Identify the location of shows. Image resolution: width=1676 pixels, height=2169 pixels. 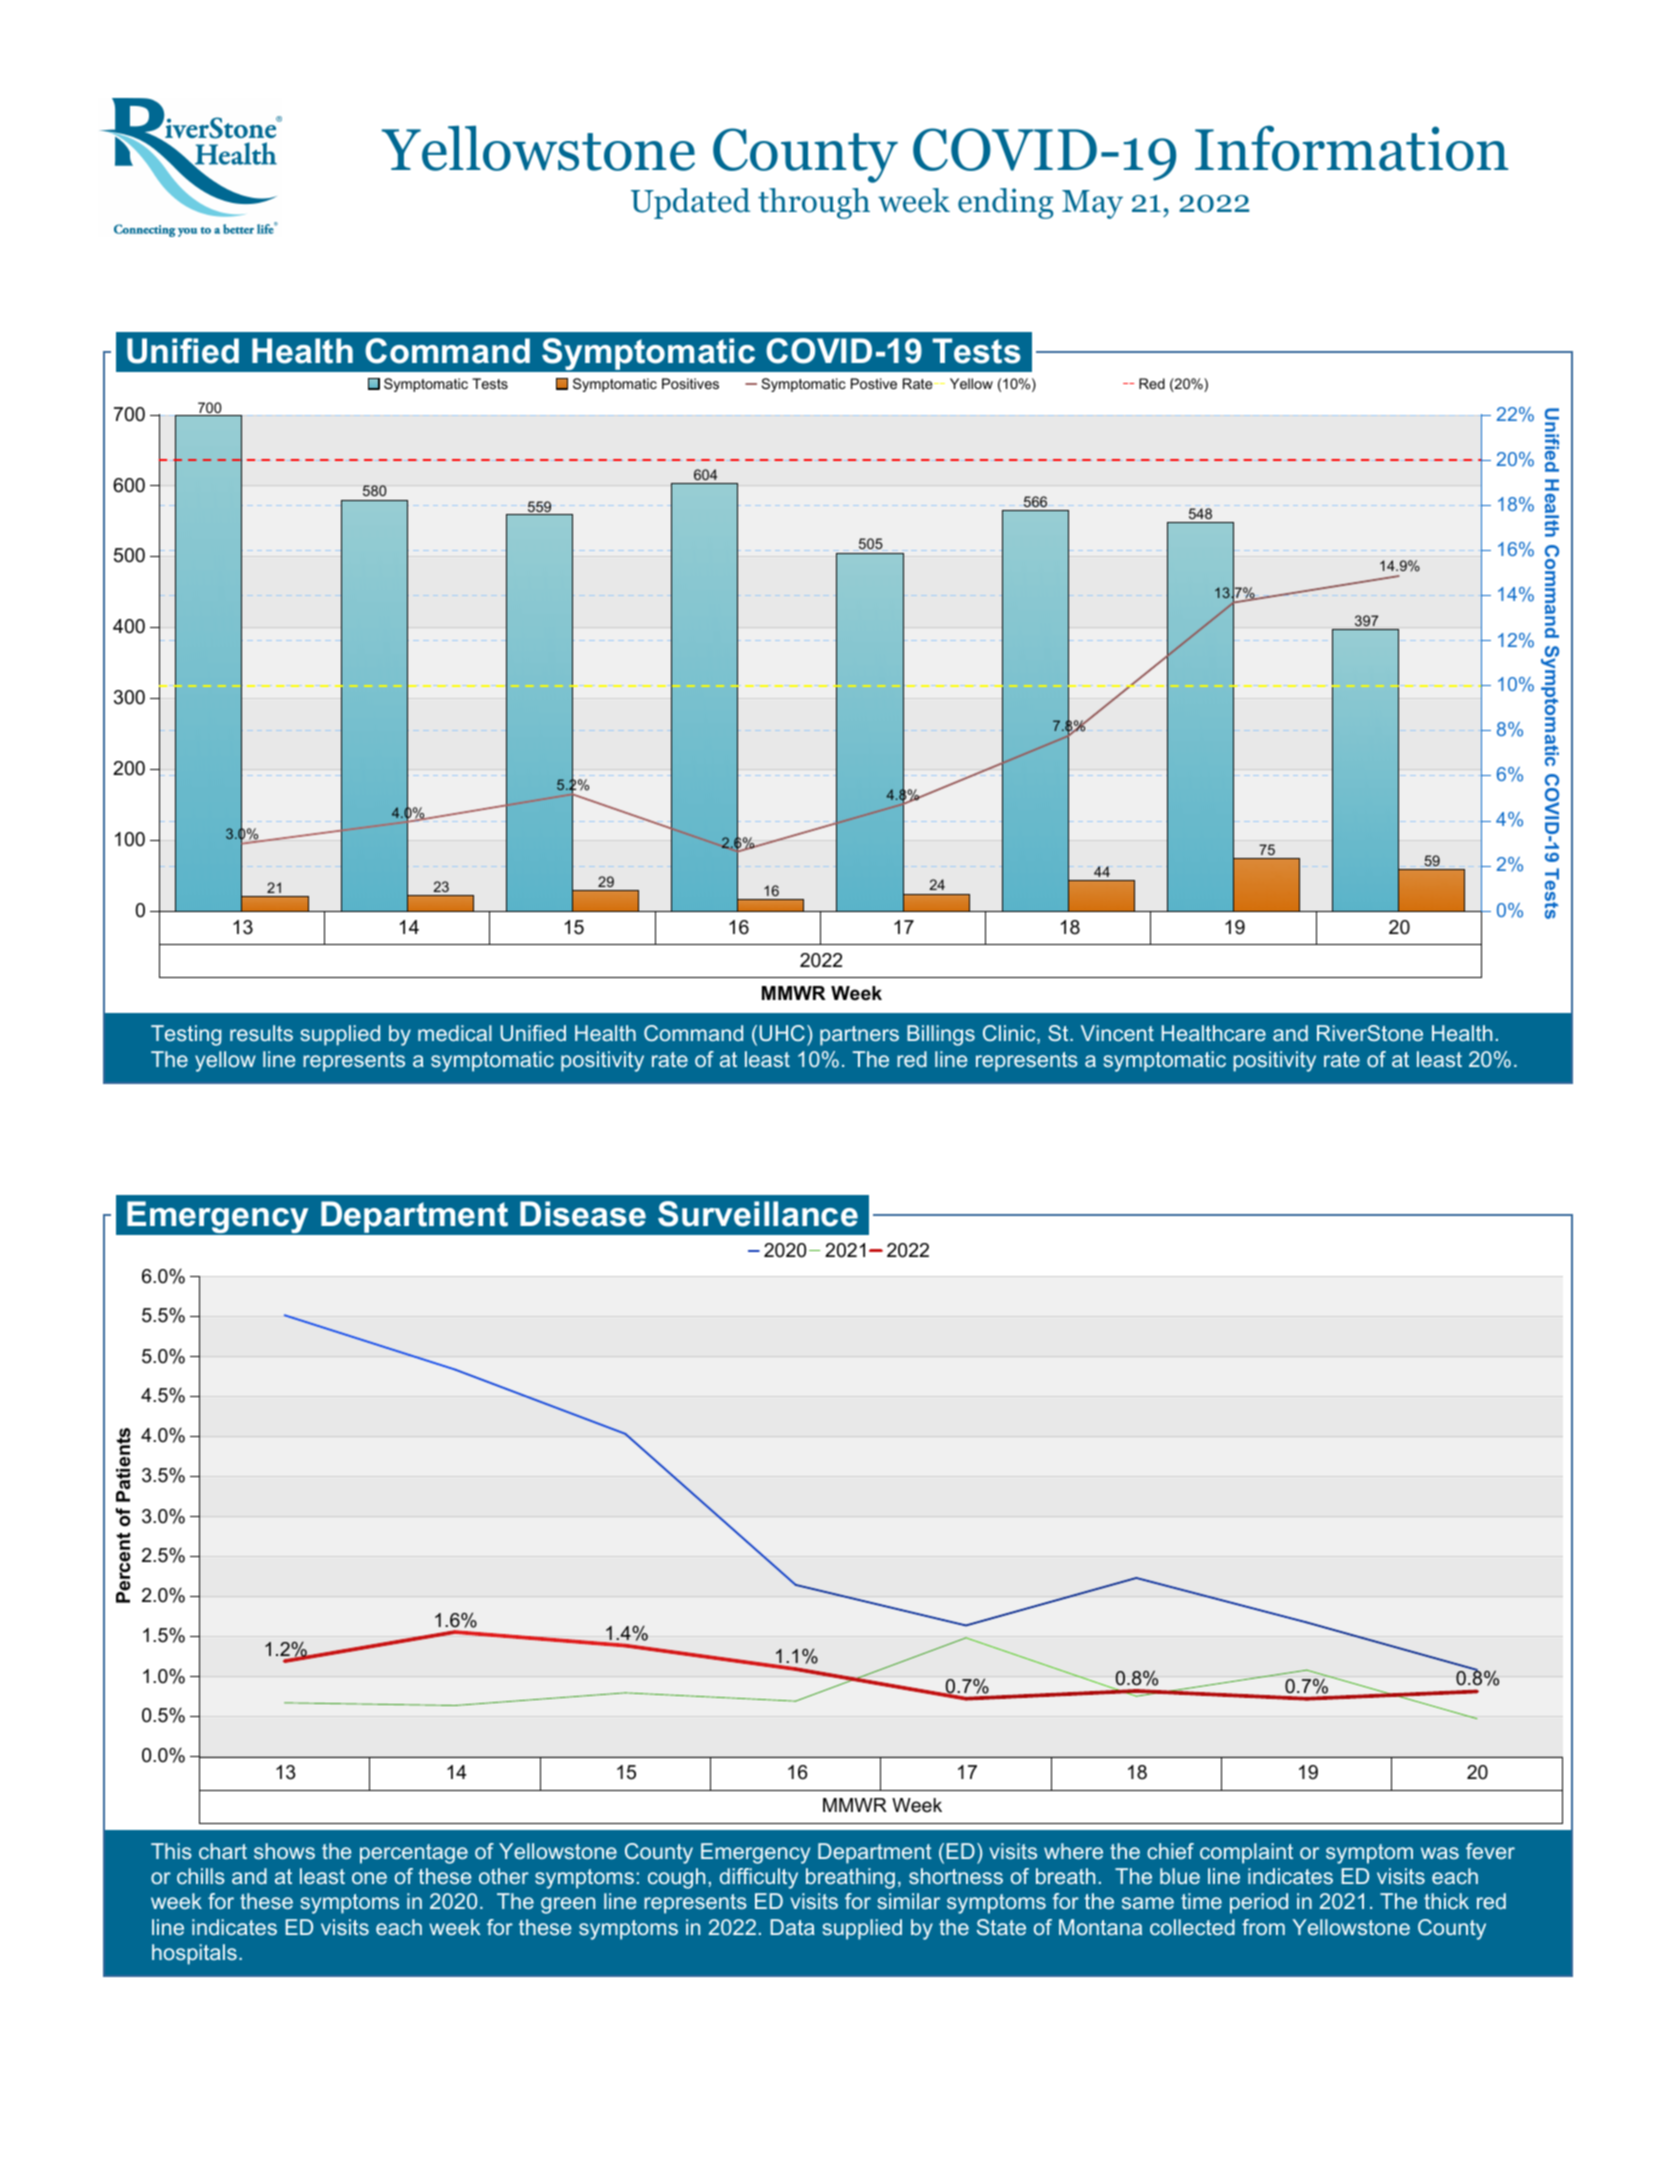
(284, 1851).
